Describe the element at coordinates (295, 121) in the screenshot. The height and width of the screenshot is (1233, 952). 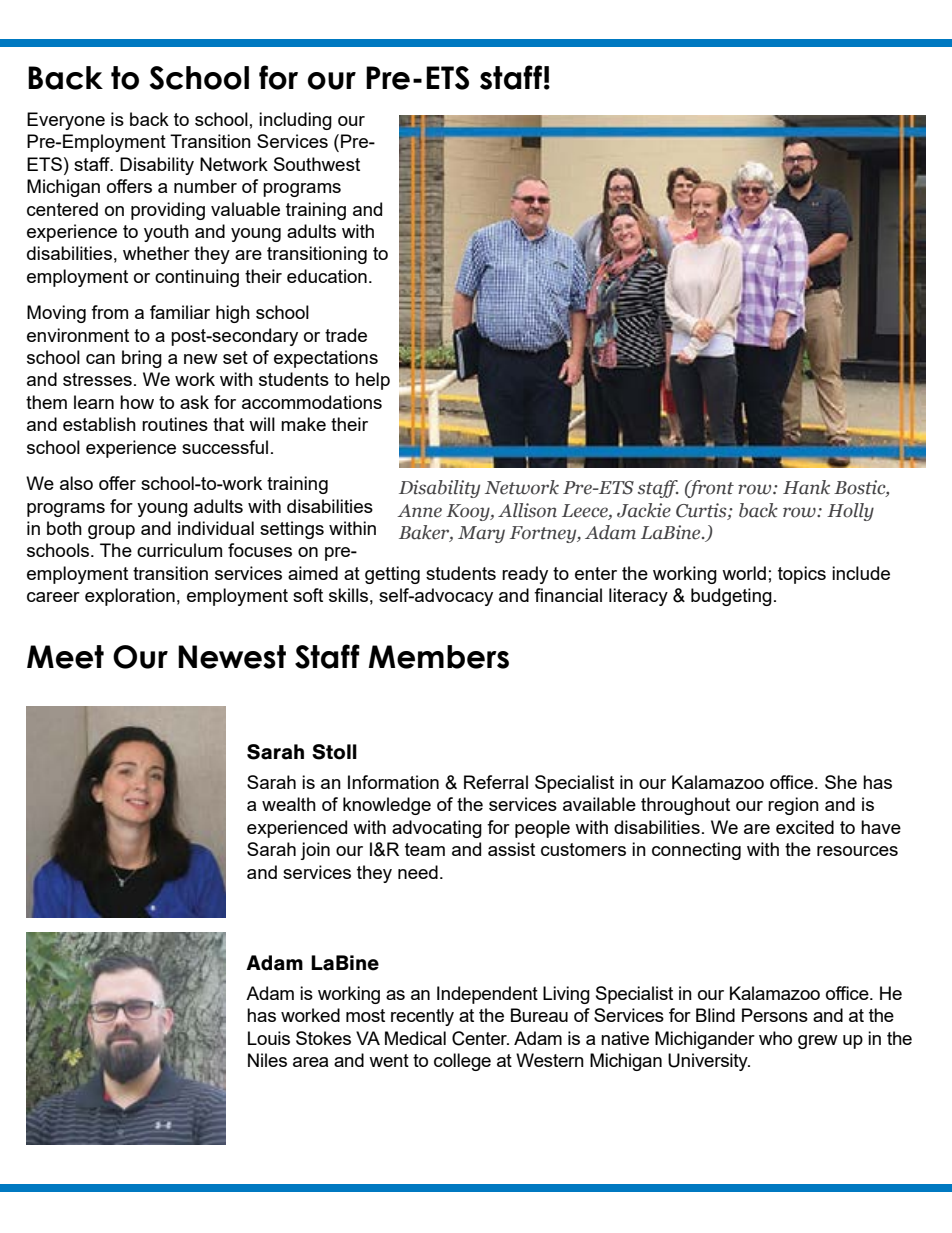
I see `including` at that location.
